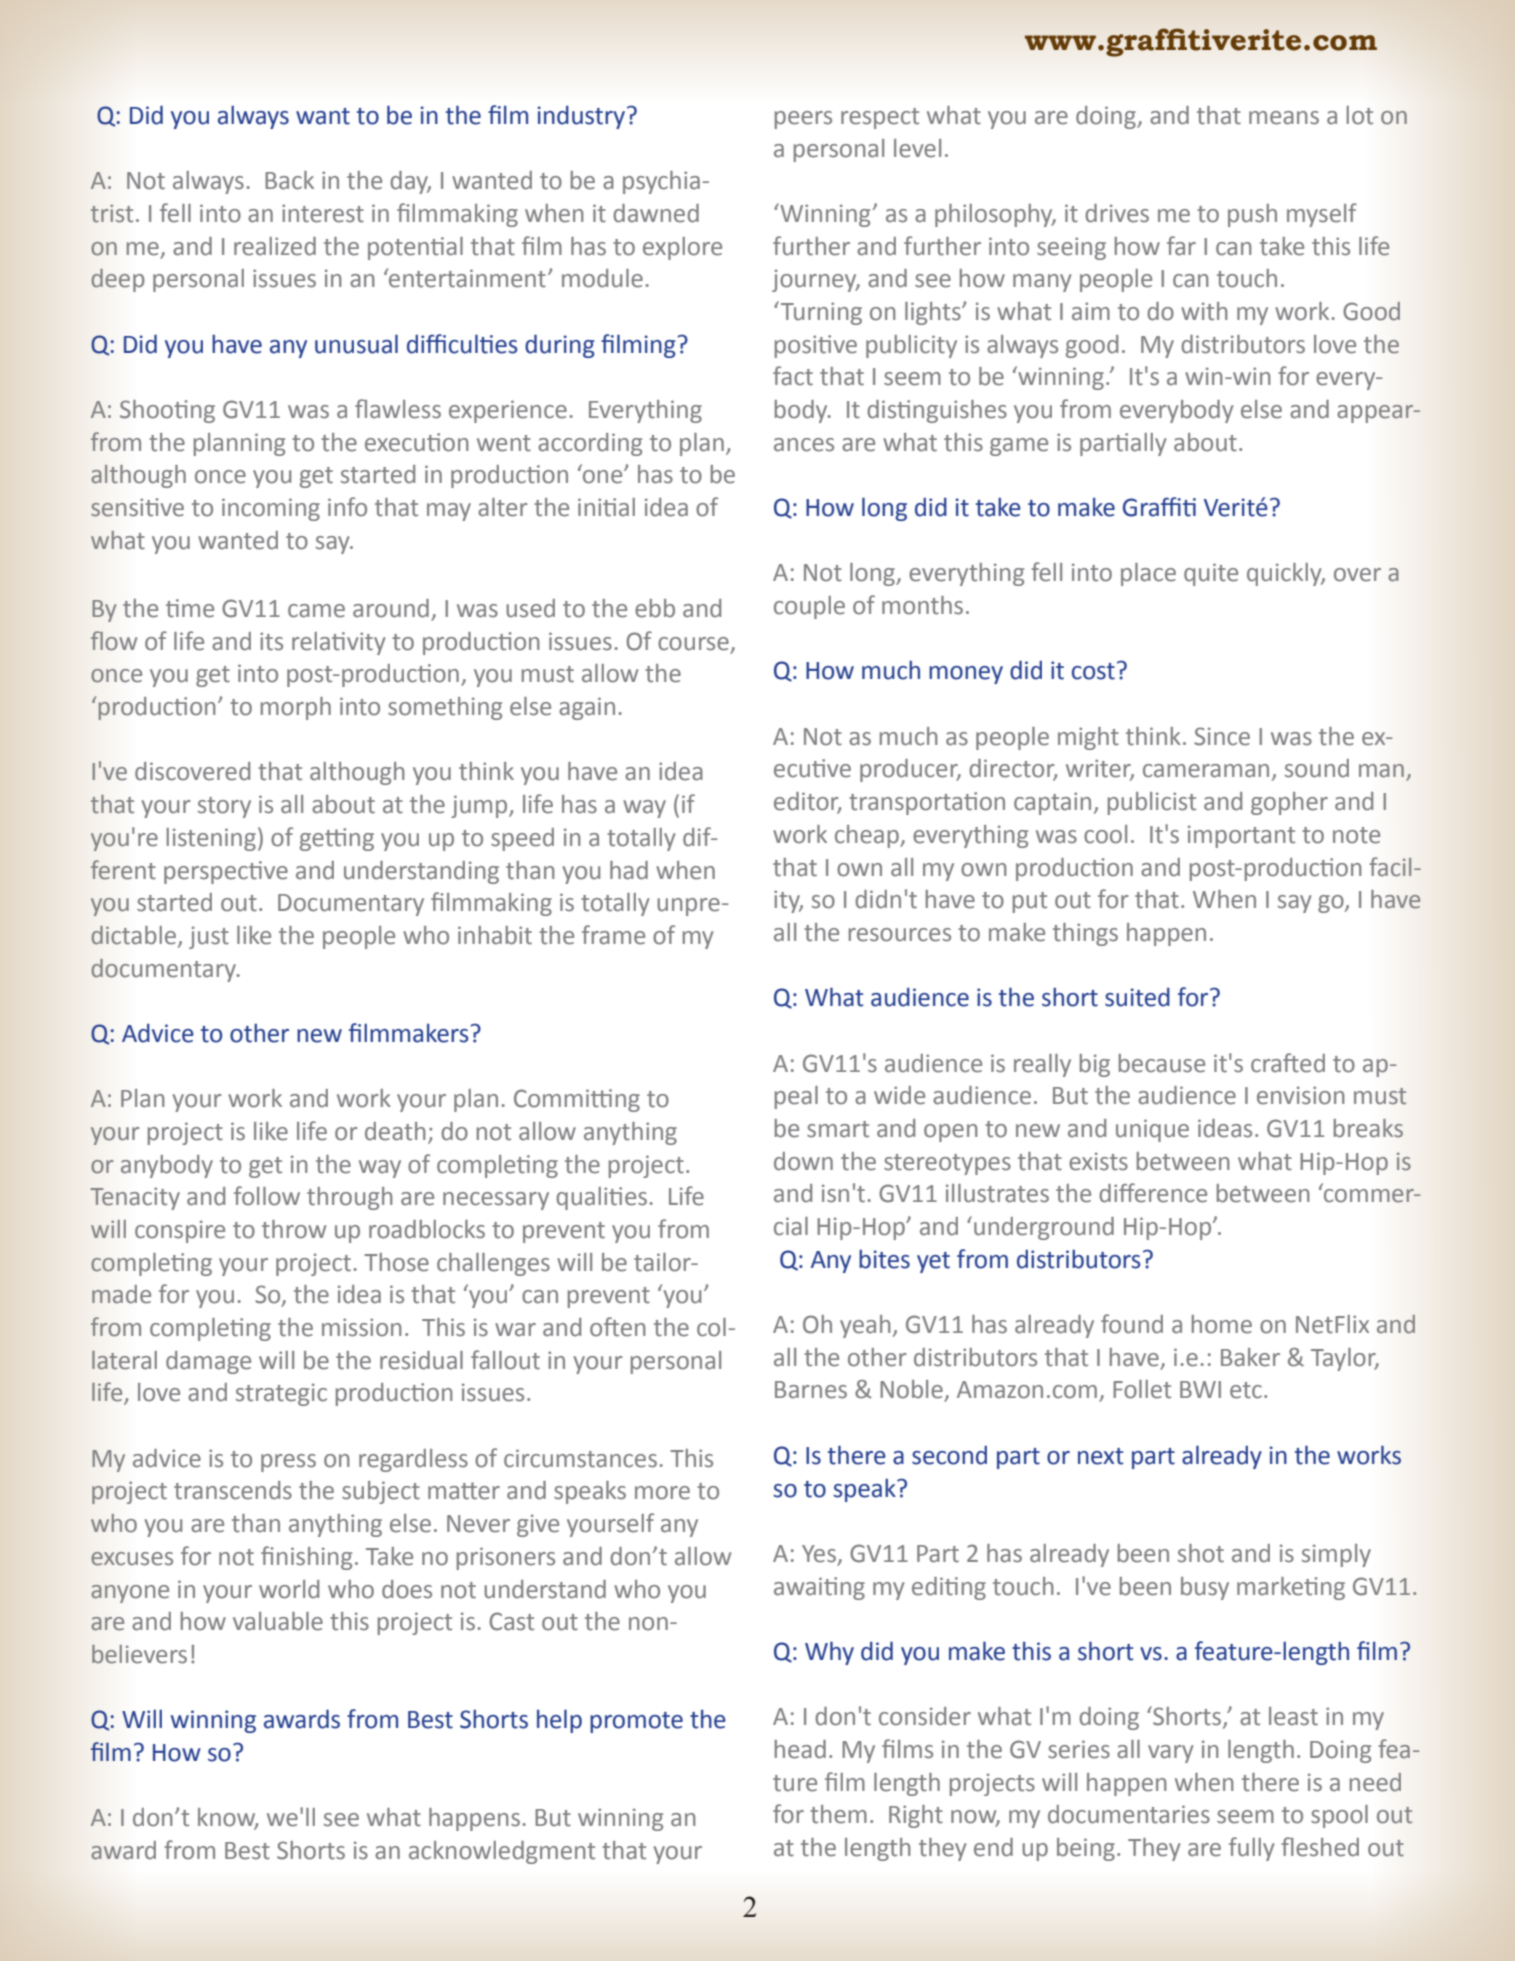 The image size is (1515, 1961). I want to click on home, so click(1222, 1324).
